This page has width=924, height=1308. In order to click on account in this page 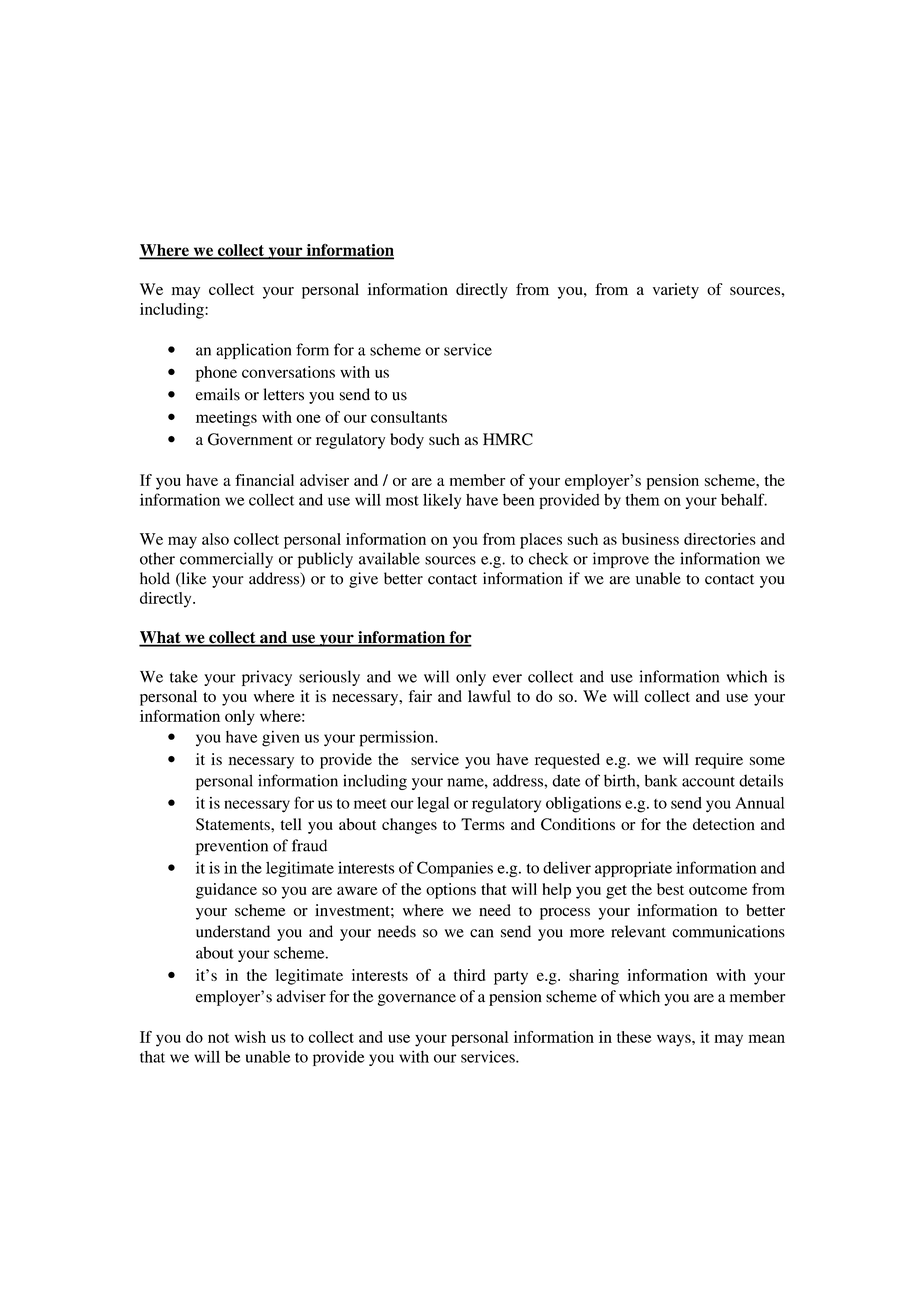, I will do `click(708, 782)`.
